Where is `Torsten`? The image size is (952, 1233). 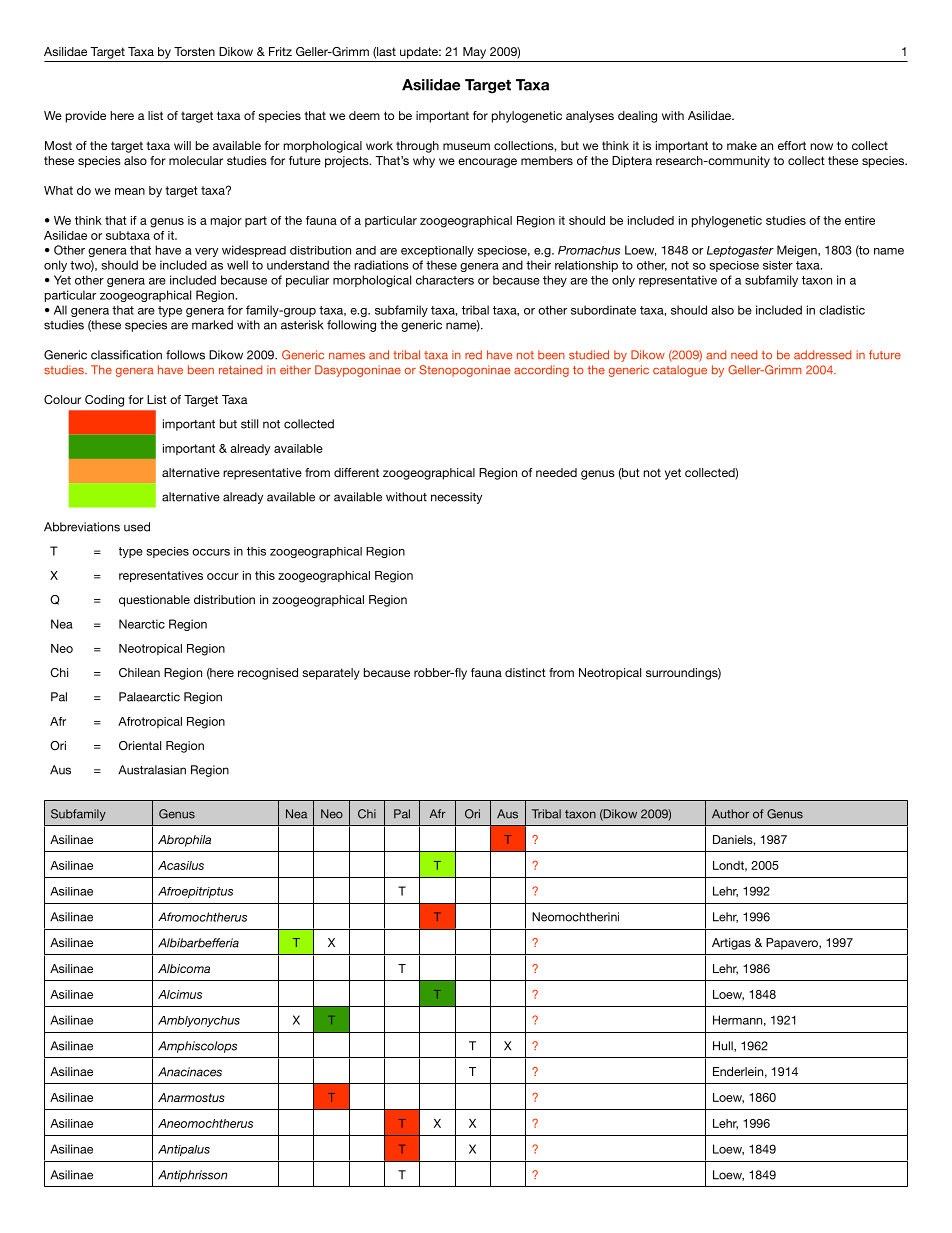
Torsten is located at coordinates (194, 51).
